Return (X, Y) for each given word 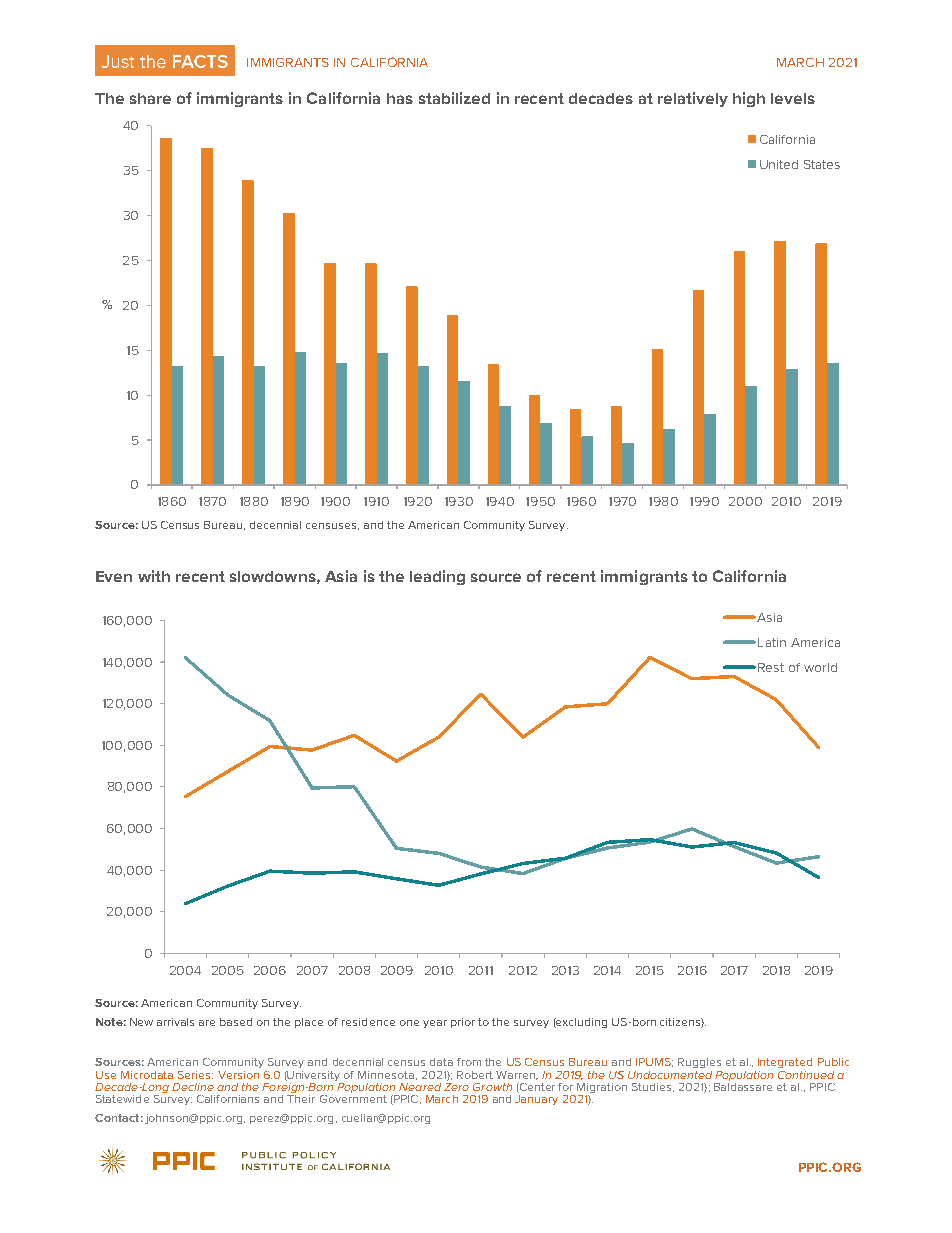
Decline (193, 1087)
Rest (771, 667)
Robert (475, 1075)
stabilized (454, 98)
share (150, 98)
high (749, 99)
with (154, 576)
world (820, 667)
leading (437, 577)
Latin (772, 642)
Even (114, 576)
